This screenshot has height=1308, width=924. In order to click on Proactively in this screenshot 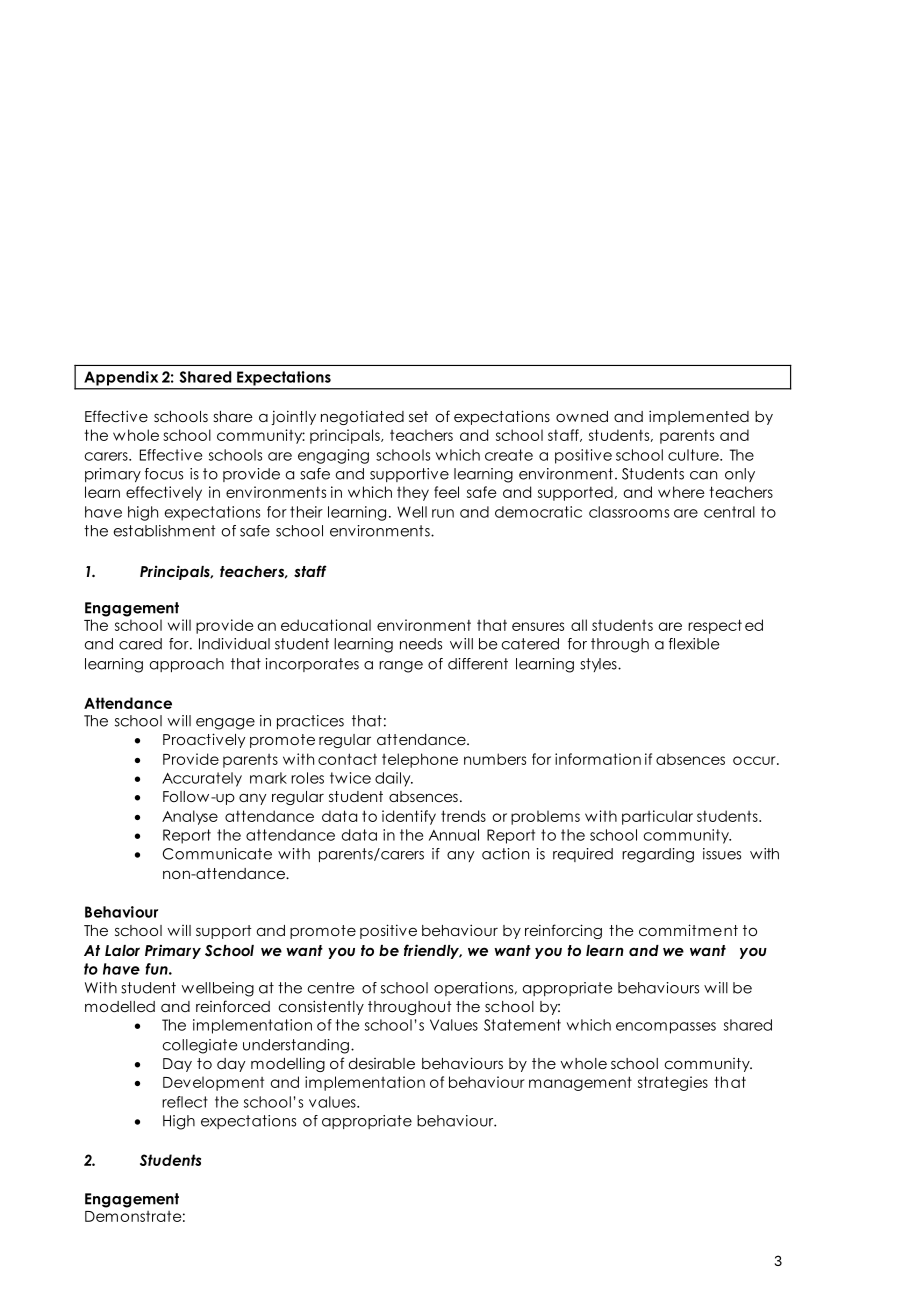, I will do `click(204, 740)`.
